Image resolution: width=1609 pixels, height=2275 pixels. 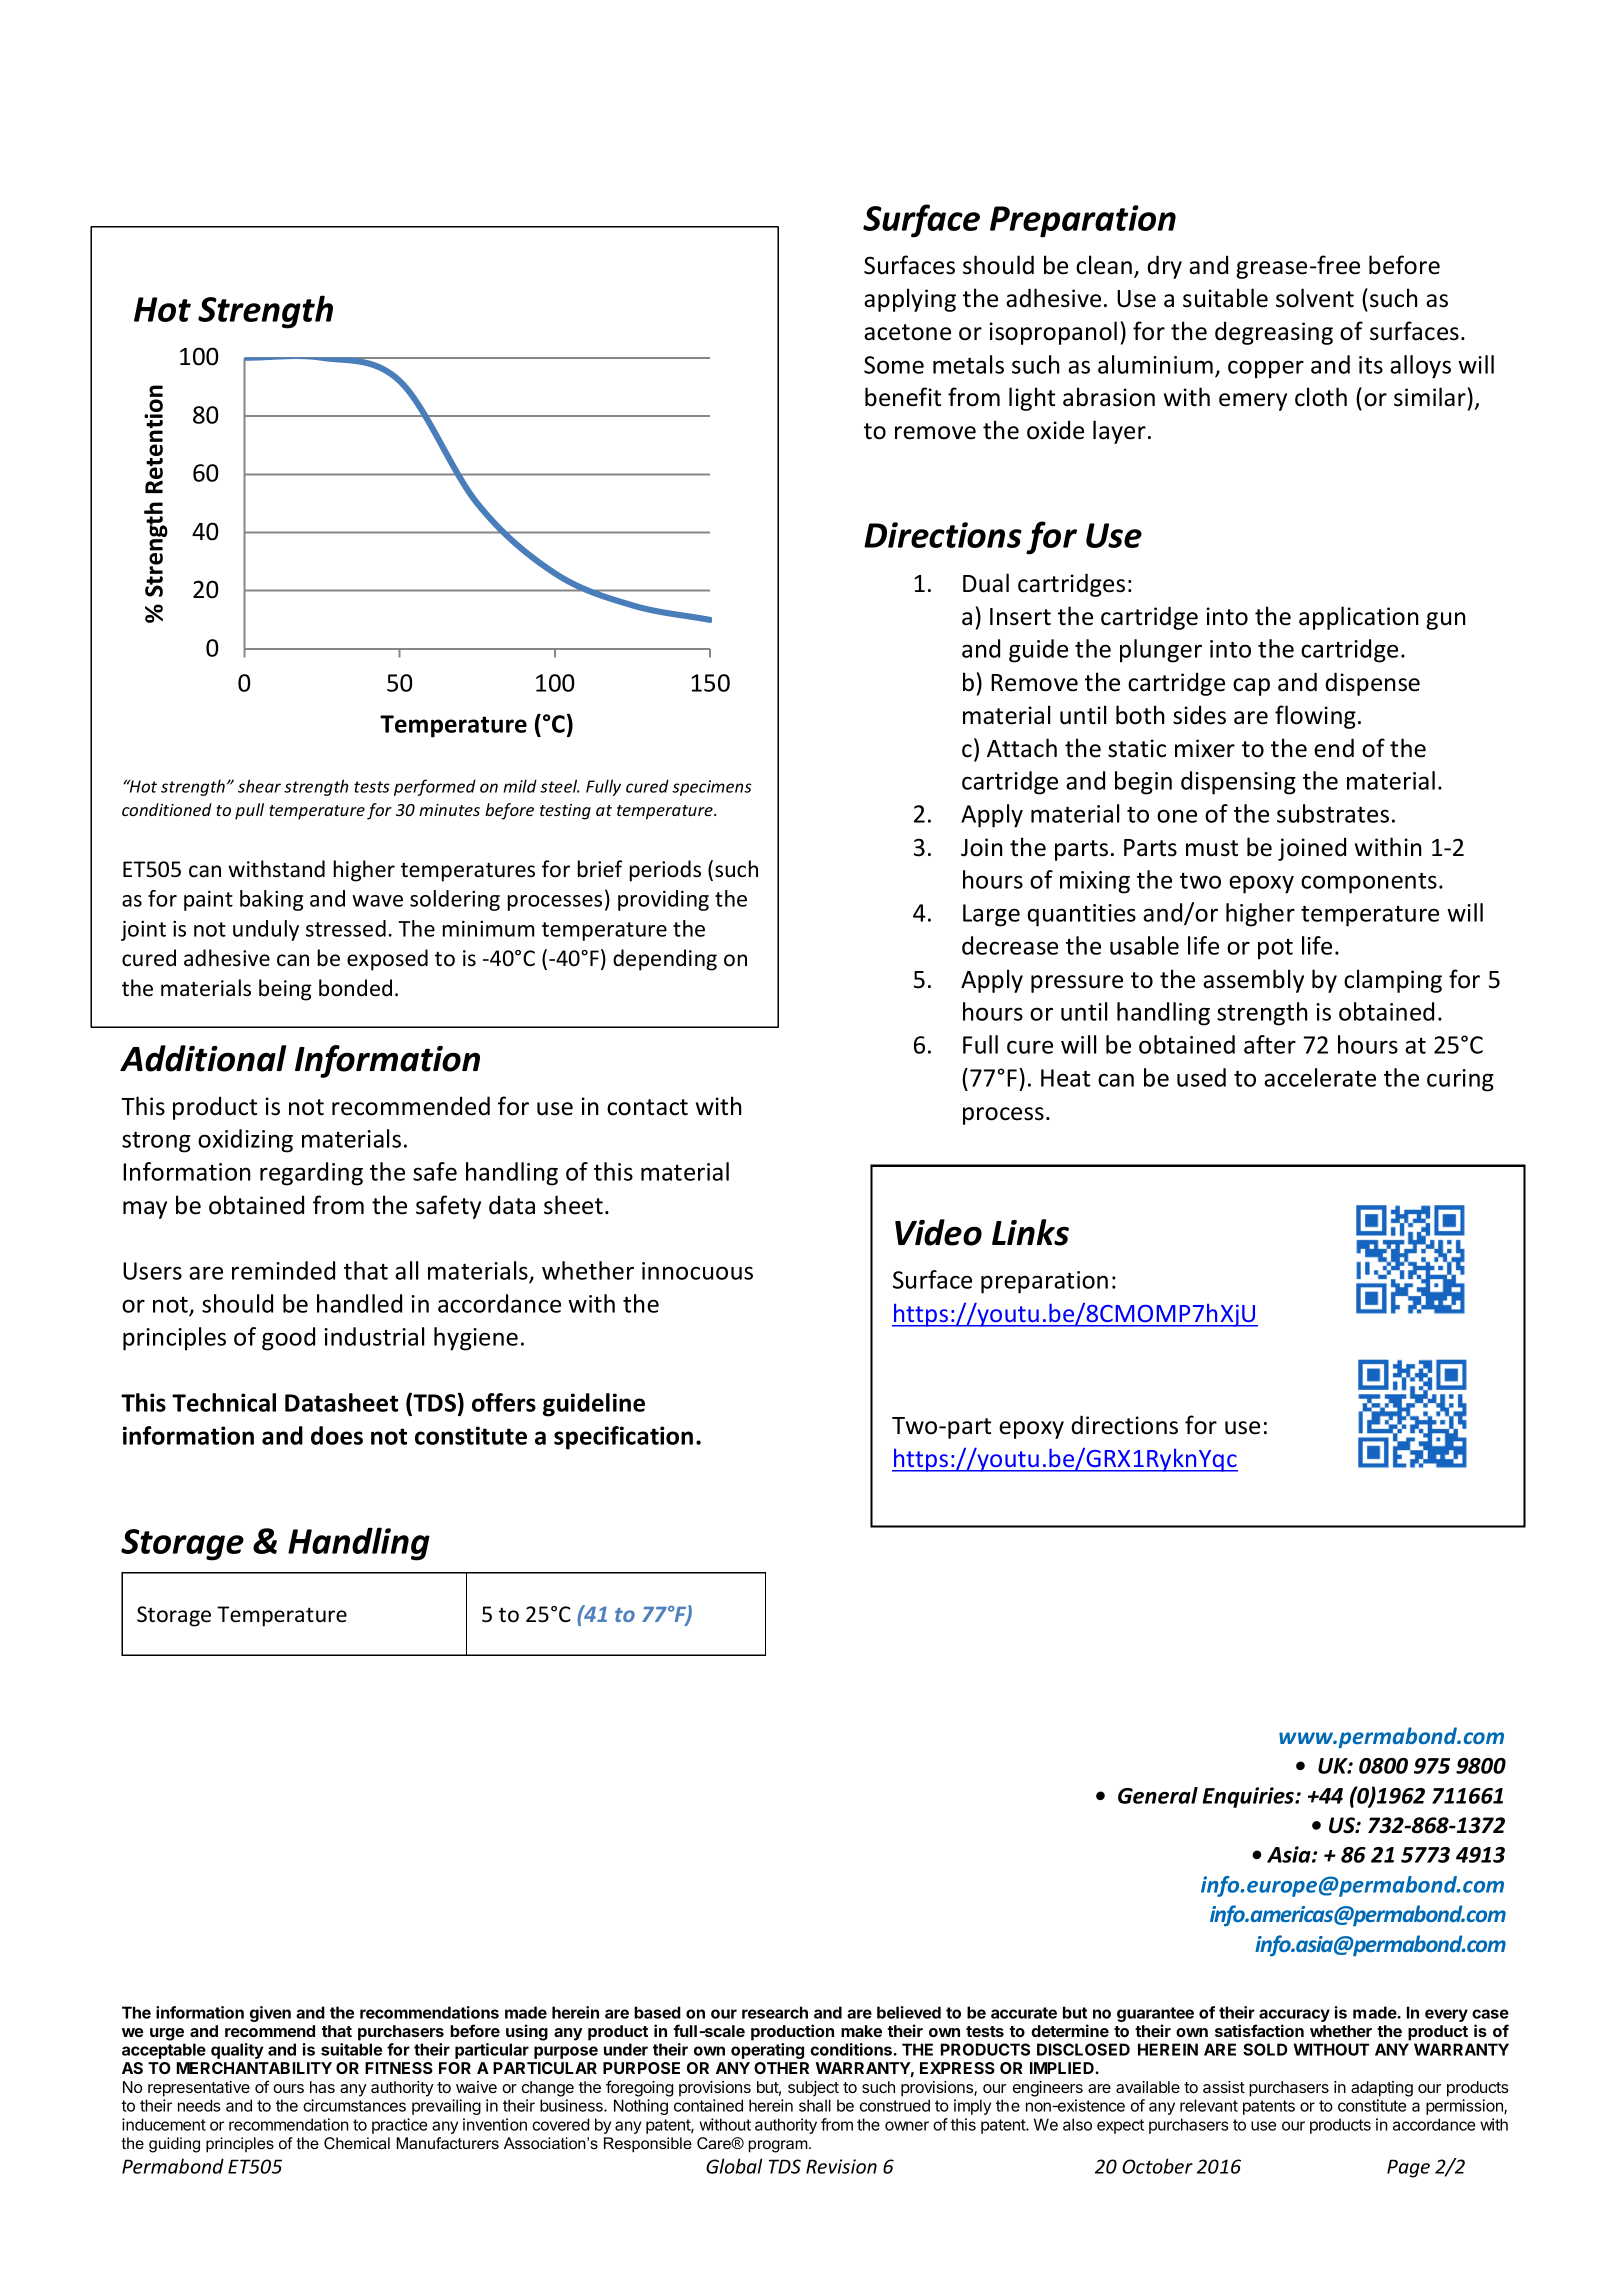 I want to click on specification, so click(x=623, y=1438).
